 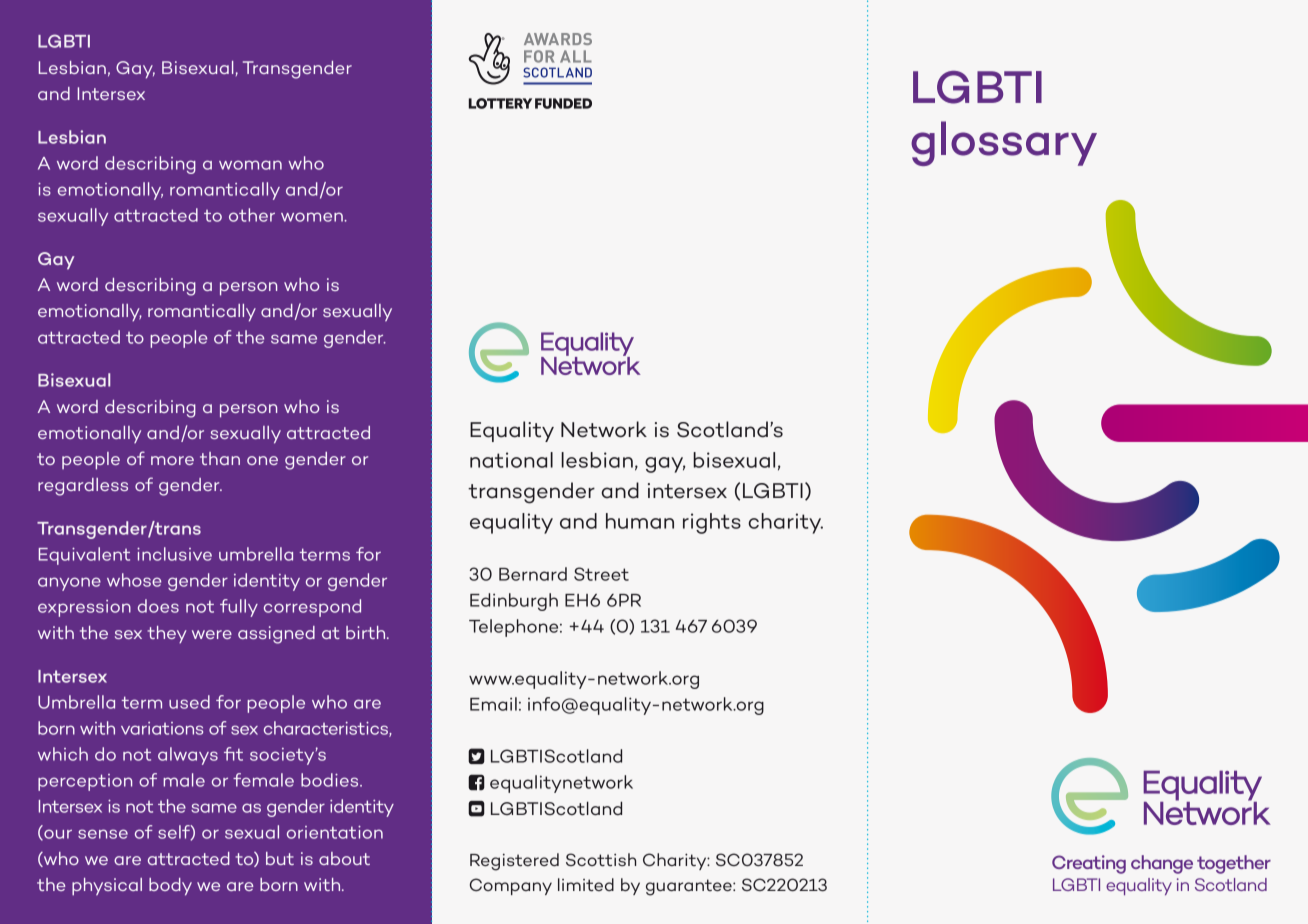 I want to click on national, so click(x=511, y=460).
